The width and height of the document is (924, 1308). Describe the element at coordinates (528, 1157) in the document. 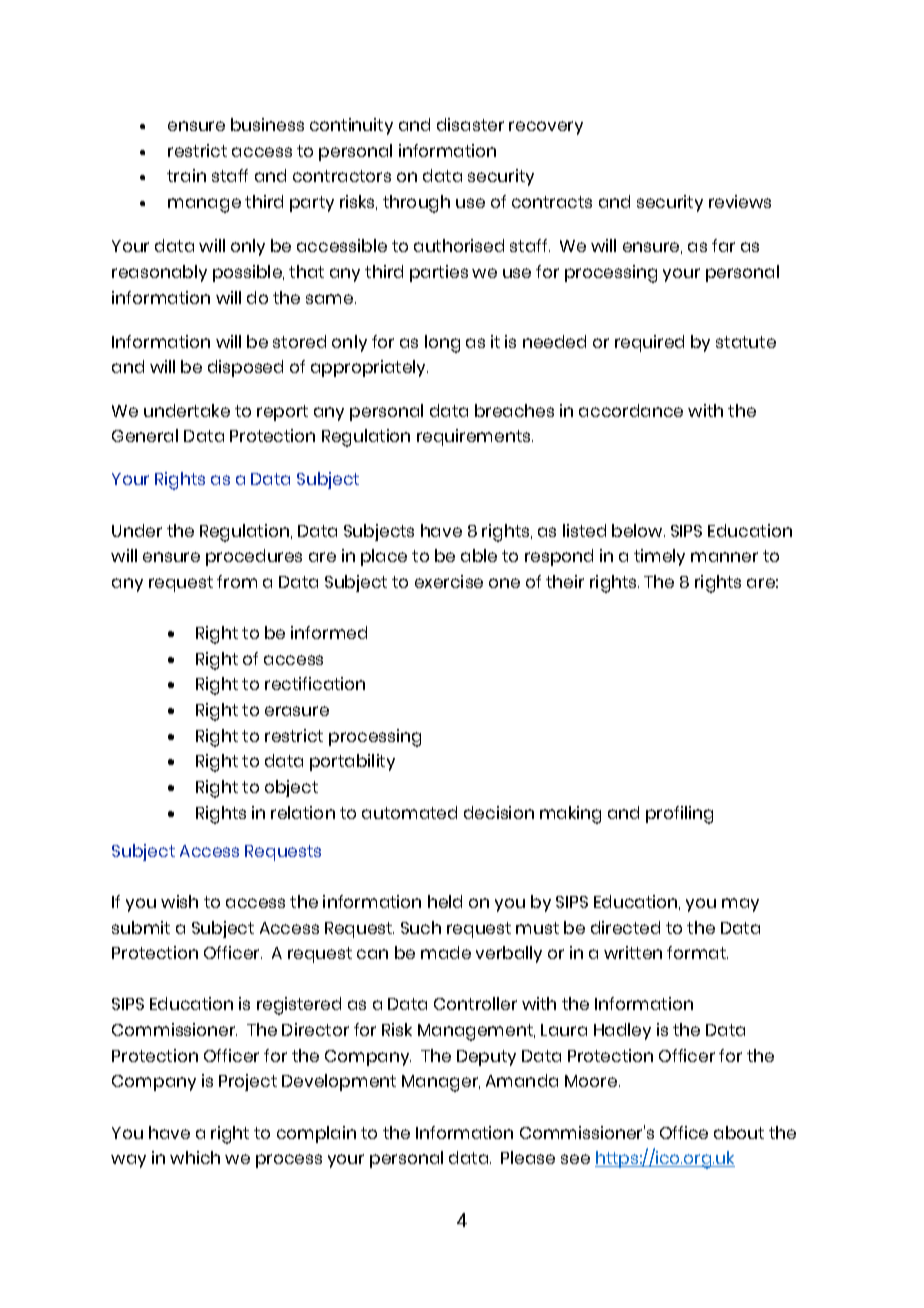

I see `Please` at that location.
